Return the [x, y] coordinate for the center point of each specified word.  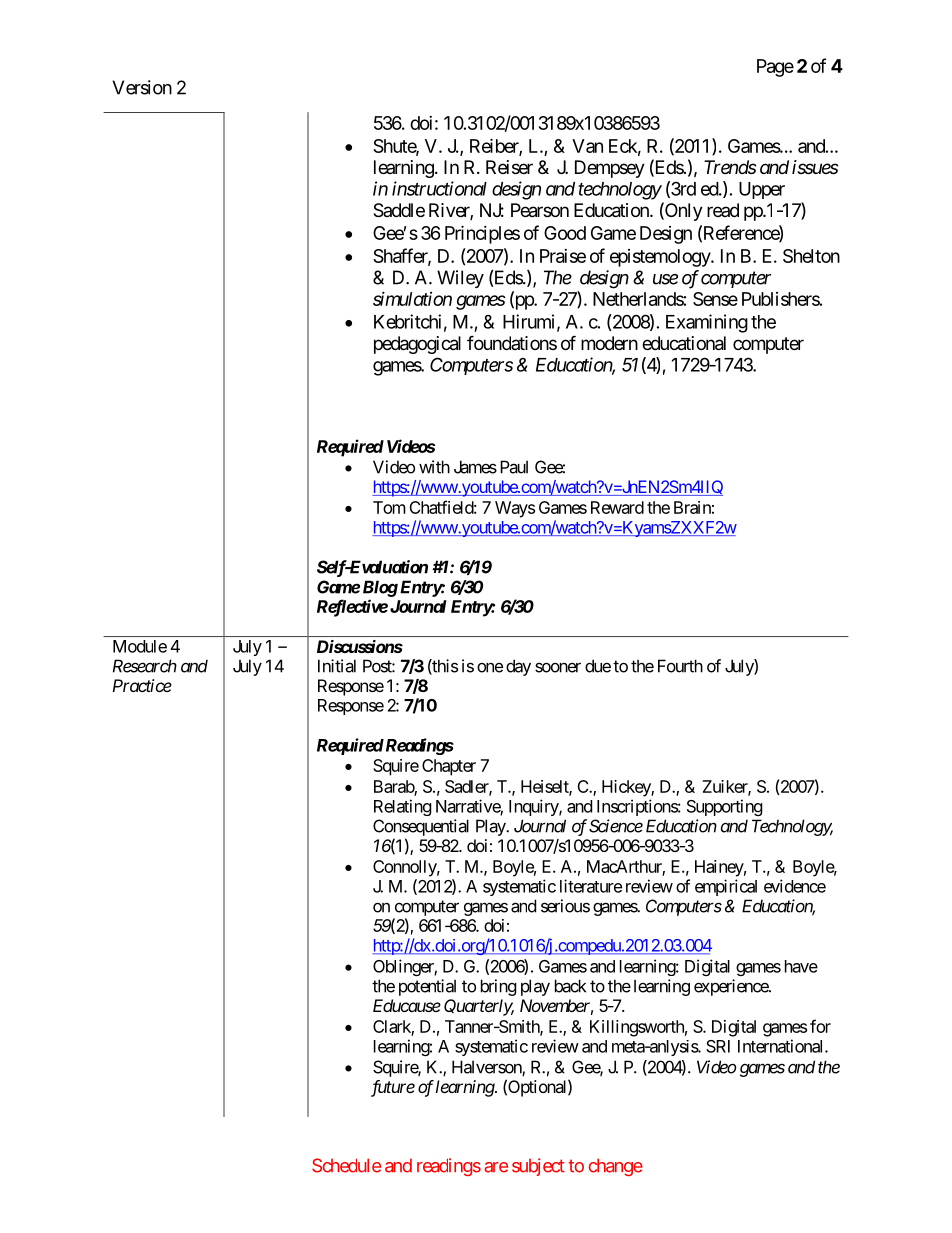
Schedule [346, 1165]
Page [775, 68]
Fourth [680, 666]
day [518, 667]
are [496, 1167]
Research [145, 666]
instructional [439, 188]
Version [142, 87]
